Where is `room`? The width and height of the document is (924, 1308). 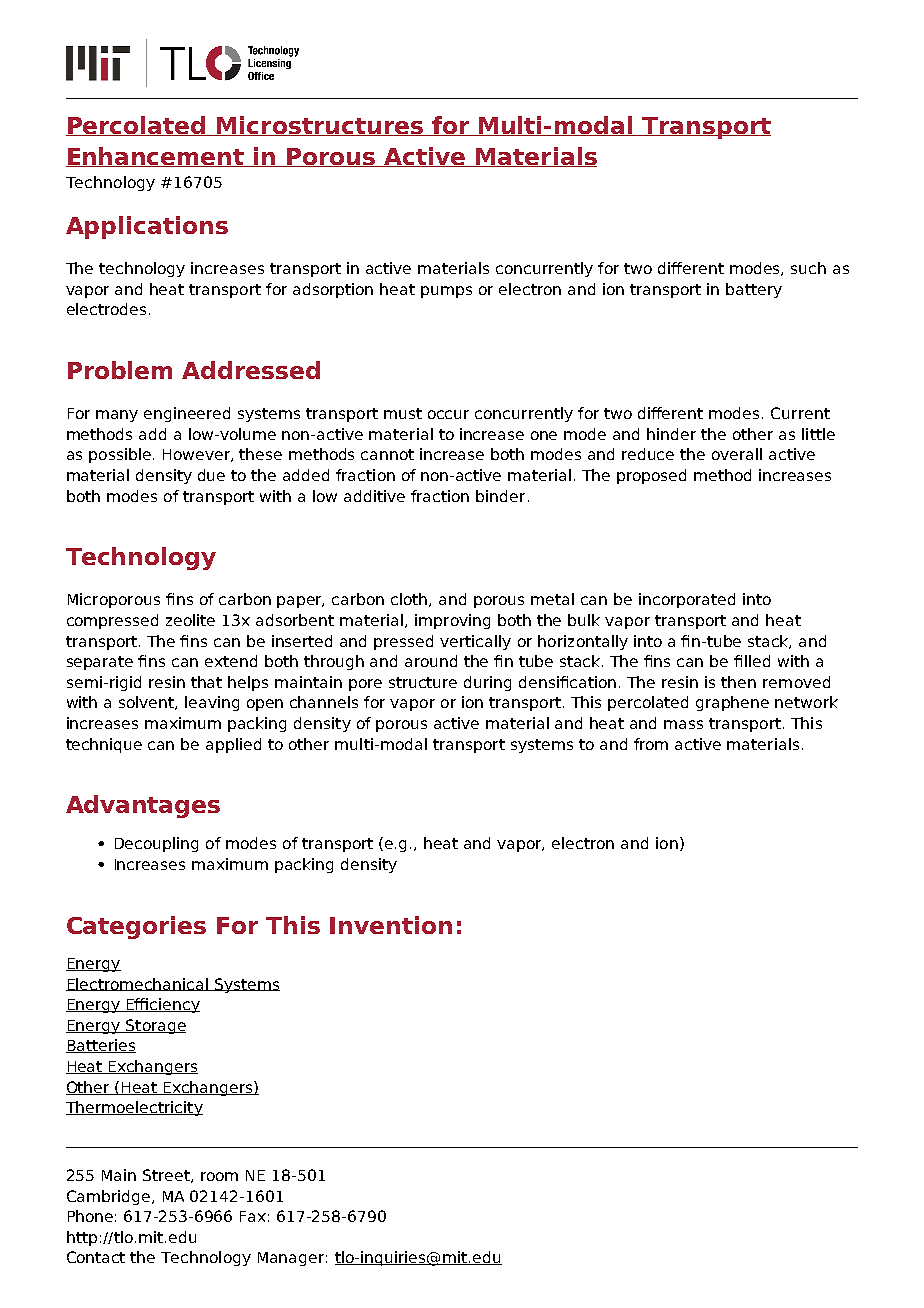 room is located at coordinates (219, 1176).
